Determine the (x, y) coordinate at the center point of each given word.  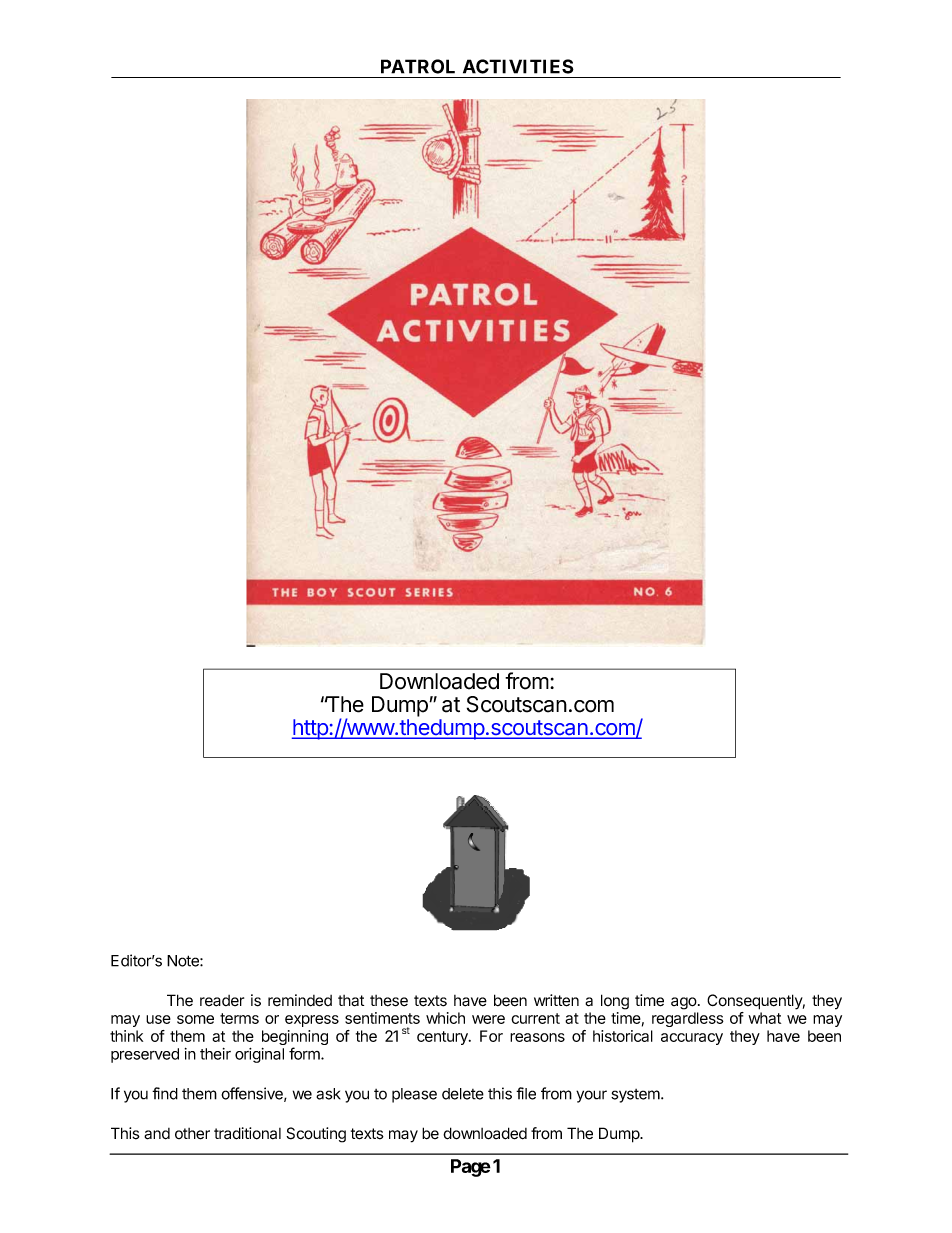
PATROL (418, 66)
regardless (688, 1019)
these (389, 1001)
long (615, 1002)
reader (222, 1001)
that (351, 1001)
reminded (300, 1000)
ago (685, 1003)
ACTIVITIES (518, 66)
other (192, 1134)
